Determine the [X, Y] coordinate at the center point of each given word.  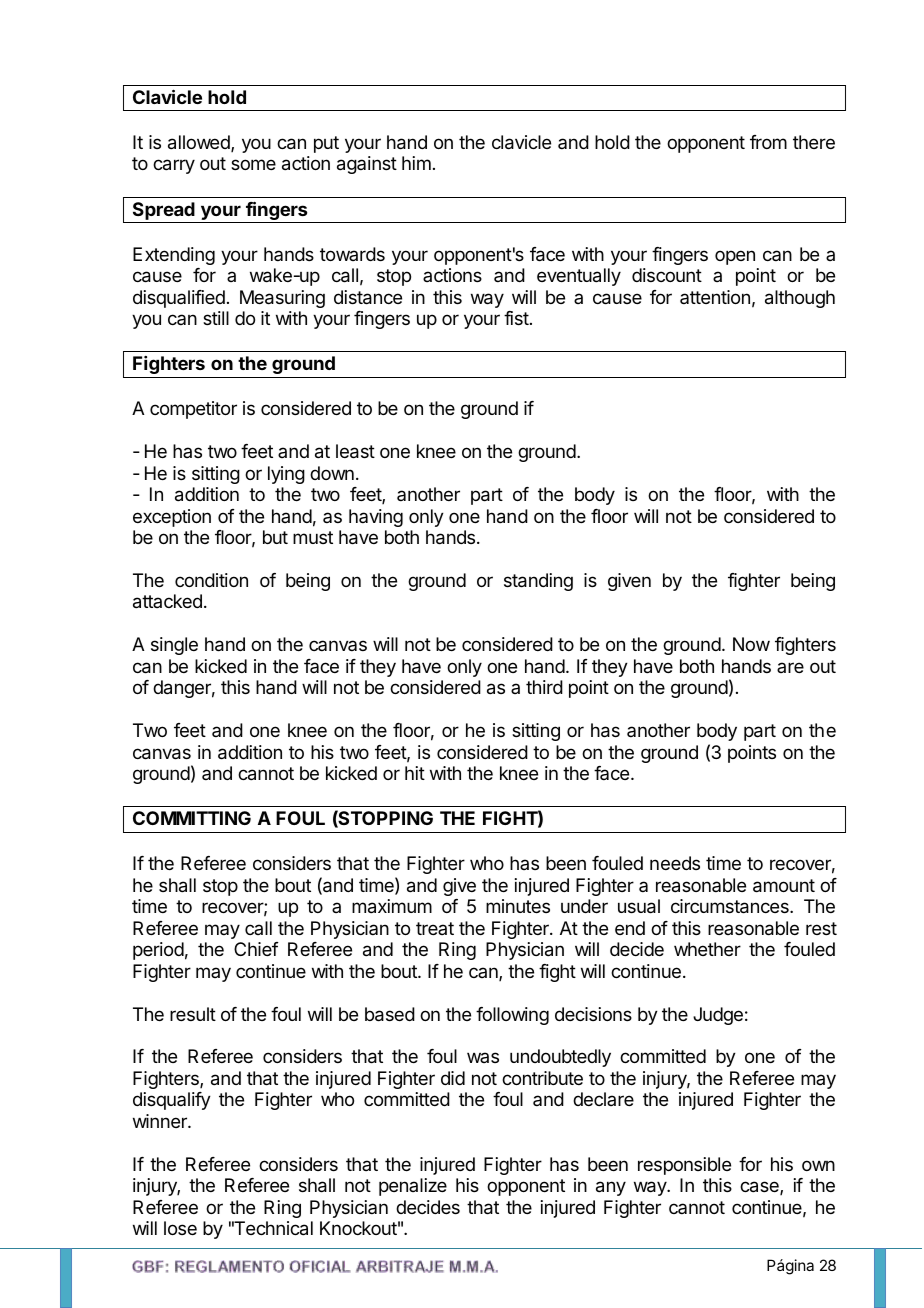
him [416, 163]
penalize [413, 1187]
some [253, 164]
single [174, 646]
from [768, 142]
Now [751, 644]
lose [180, 1228]
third [544, 687]
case [760, 1188]
